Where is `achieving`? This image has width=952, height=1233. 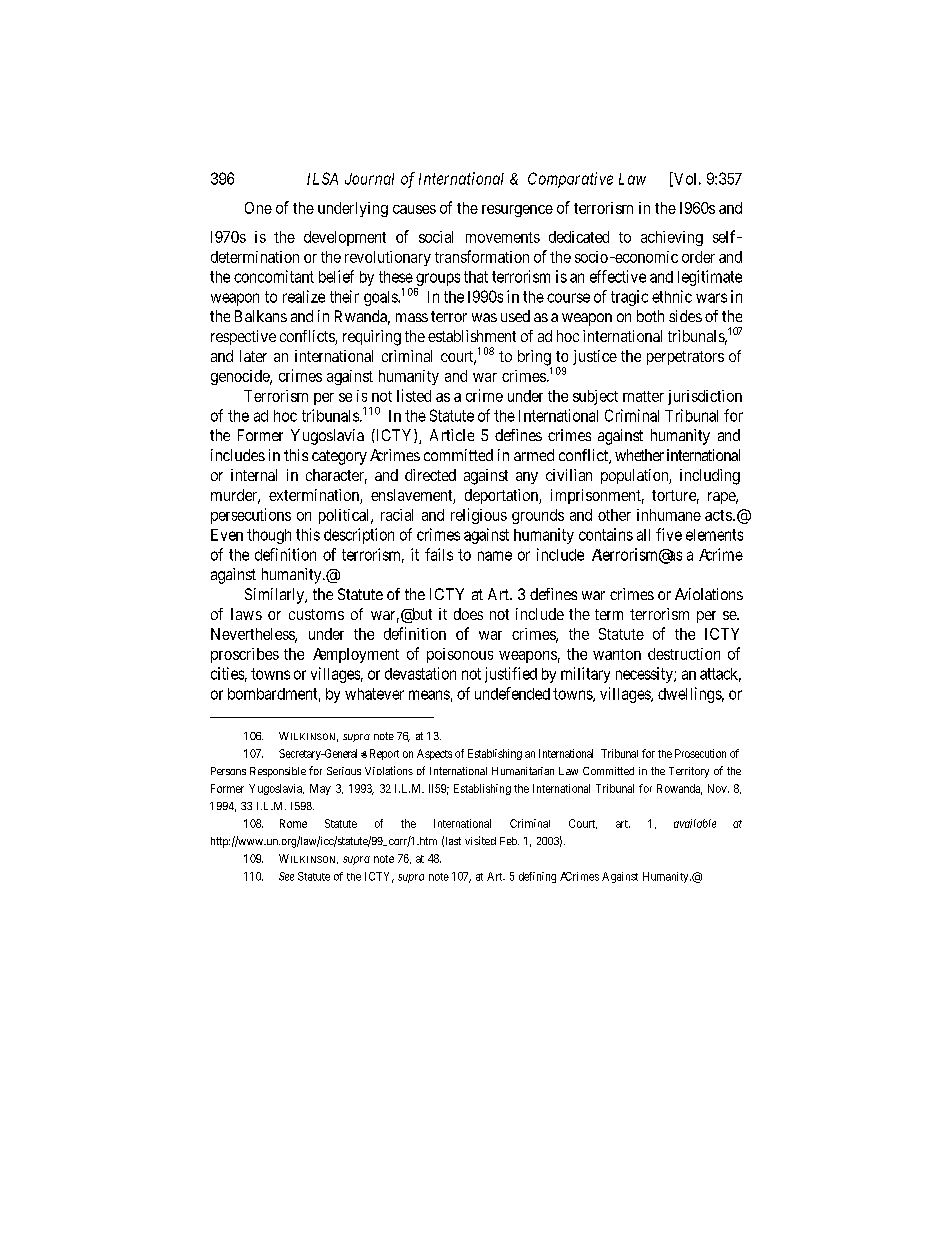 achieving is located at coordinates (672, 238).
